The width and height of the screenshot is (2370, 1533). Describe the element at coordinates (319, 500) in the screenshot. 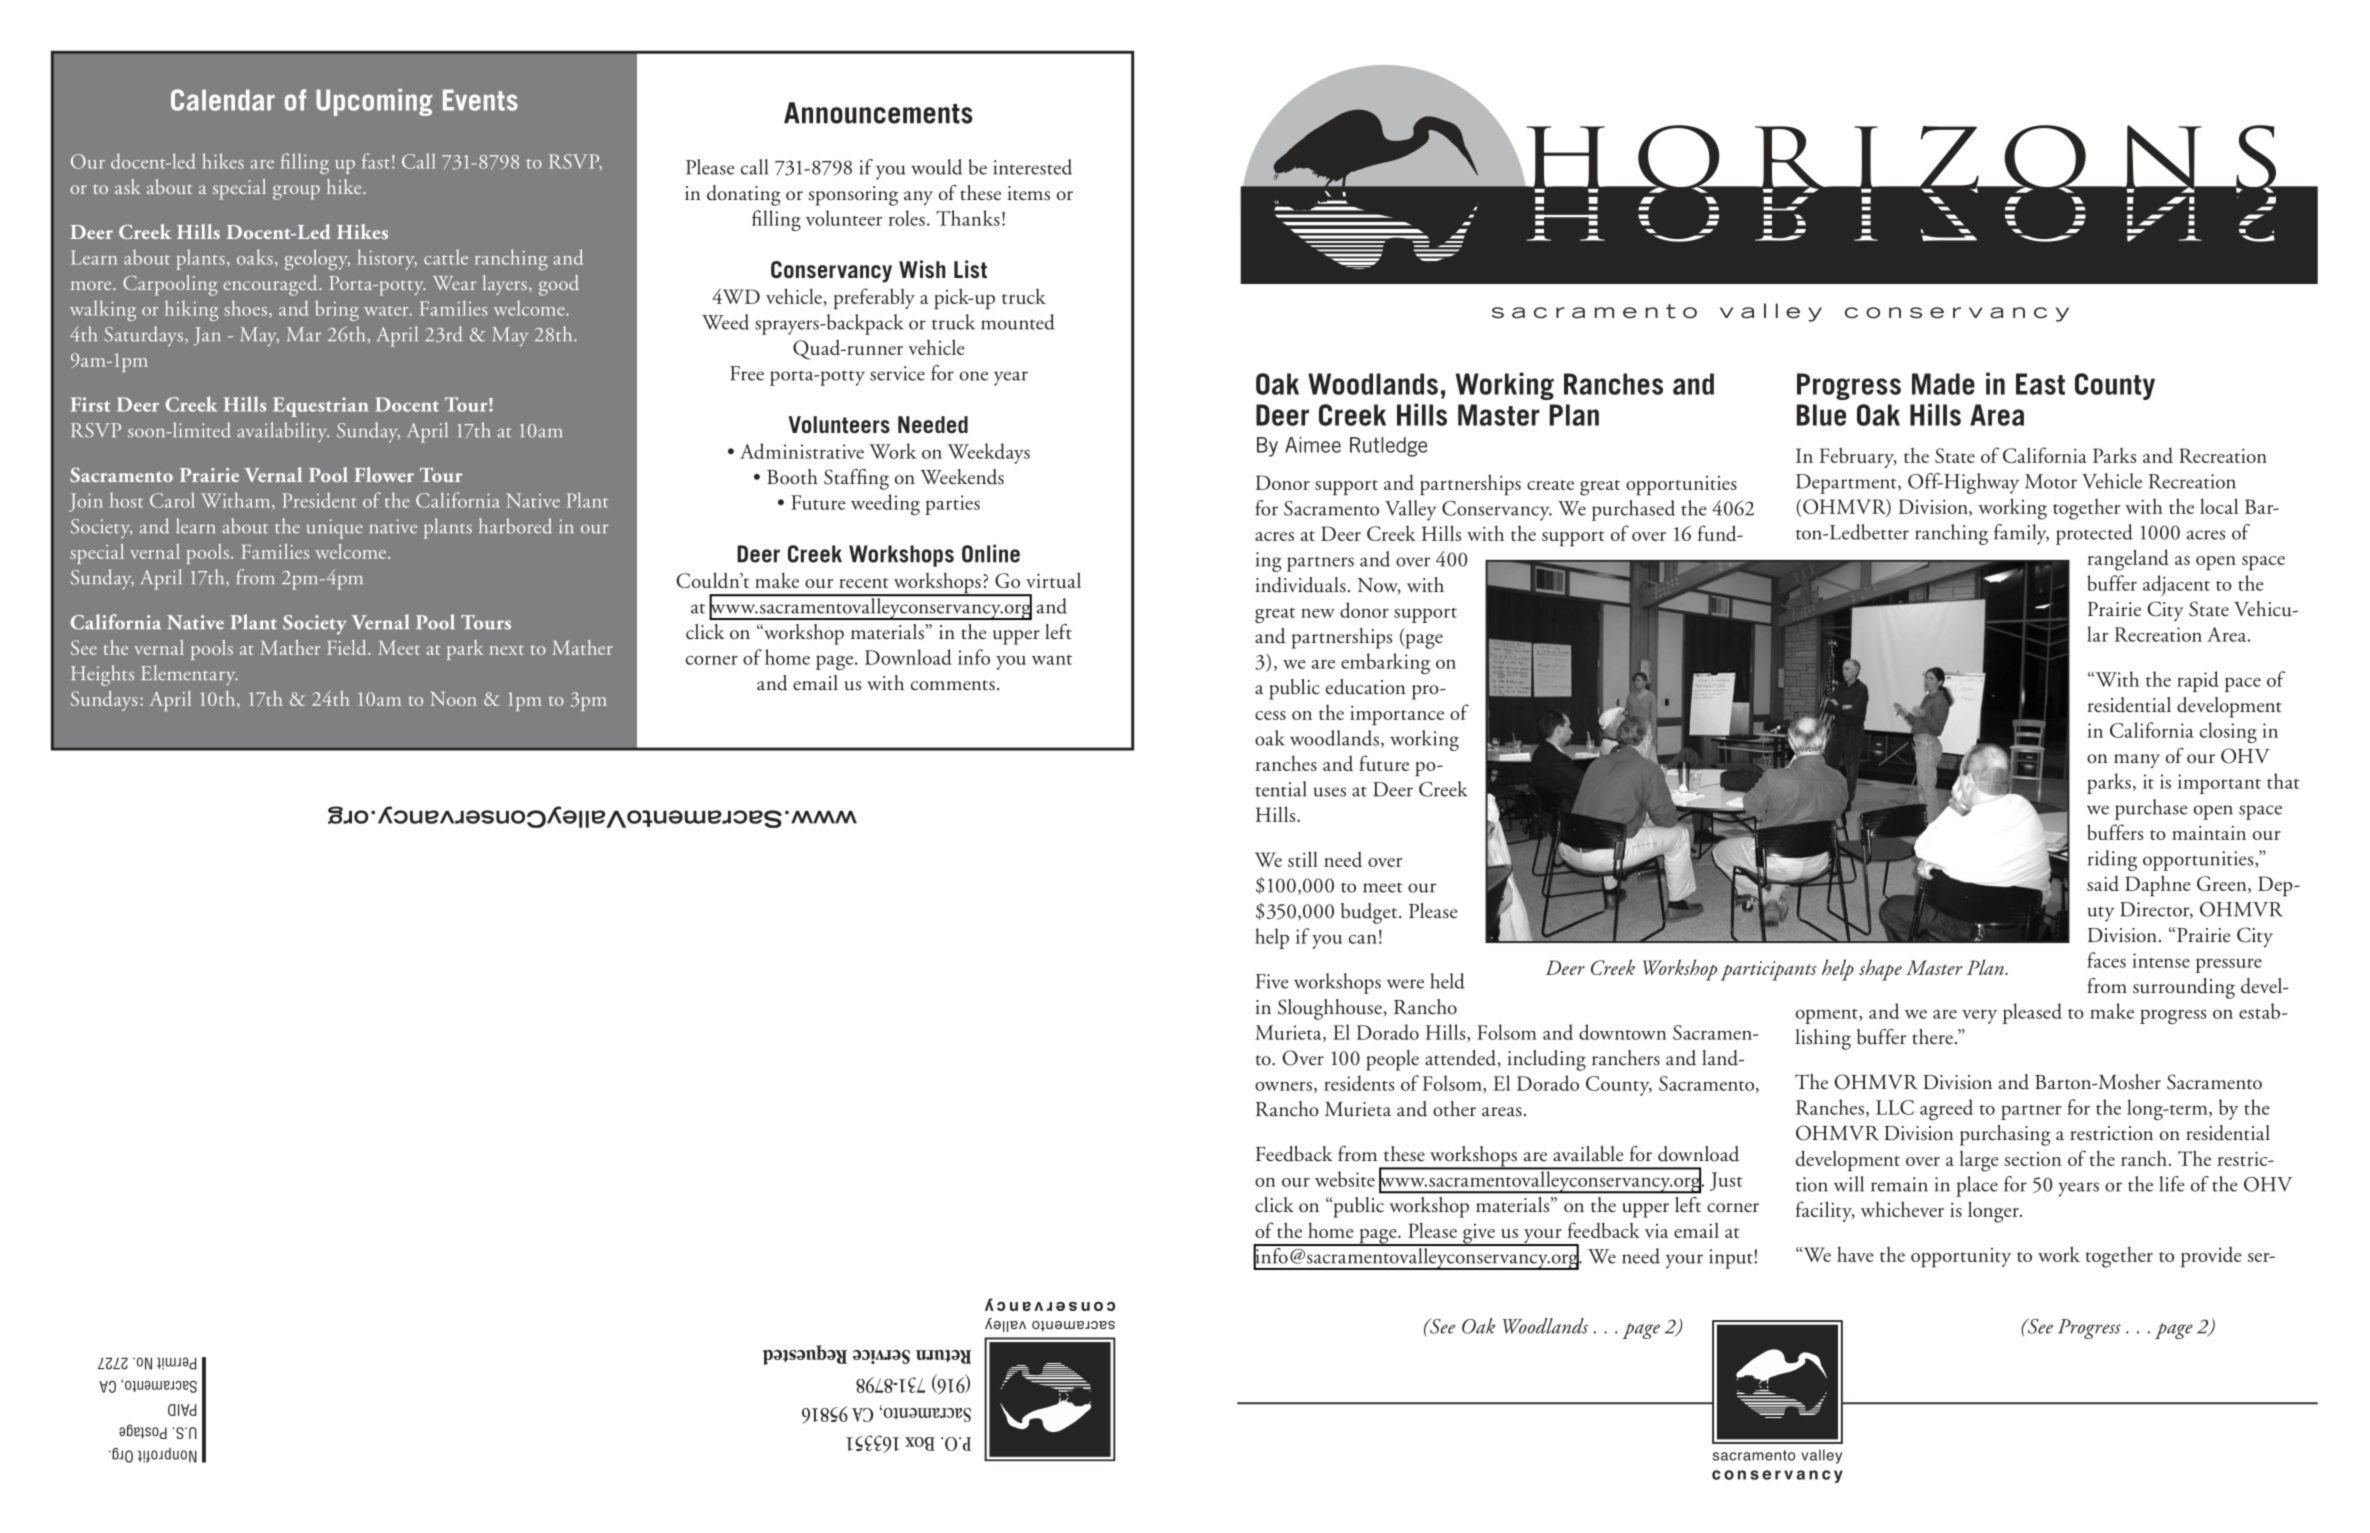

I see `President` at that location.
